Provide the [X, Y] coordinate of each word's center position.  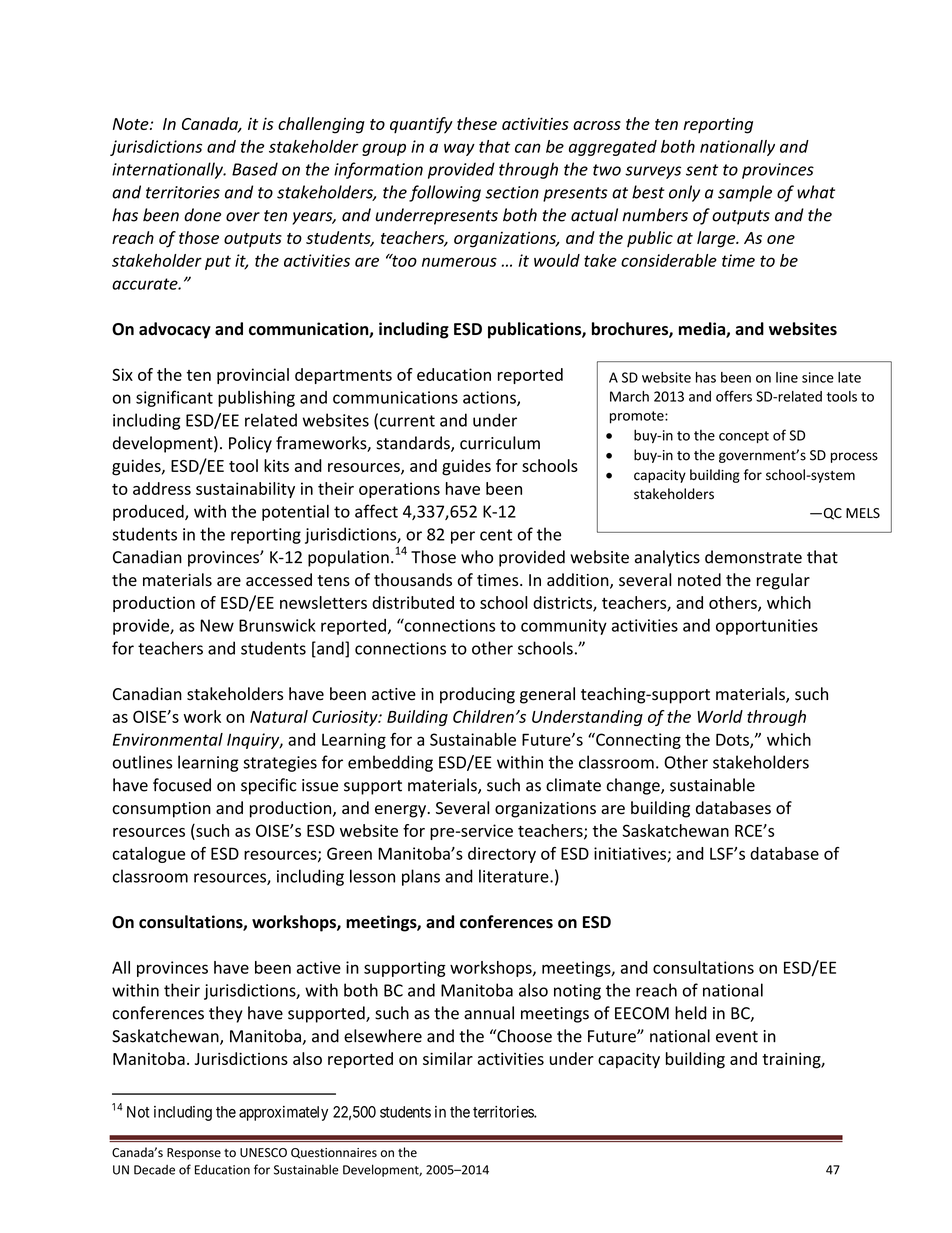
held [691, 1013]
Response [194, 1154]
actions [490, 398]
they [226, 1014]
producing [477, 695]
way [459, 149]
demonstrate [753, 557]
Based [255, 169]
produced [149, 513]
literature [515, 876]
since [818, 377]
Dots [733, 740]
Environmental [168, 739]
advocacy [175, 330]
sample [745, 193]
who [477, 557]
